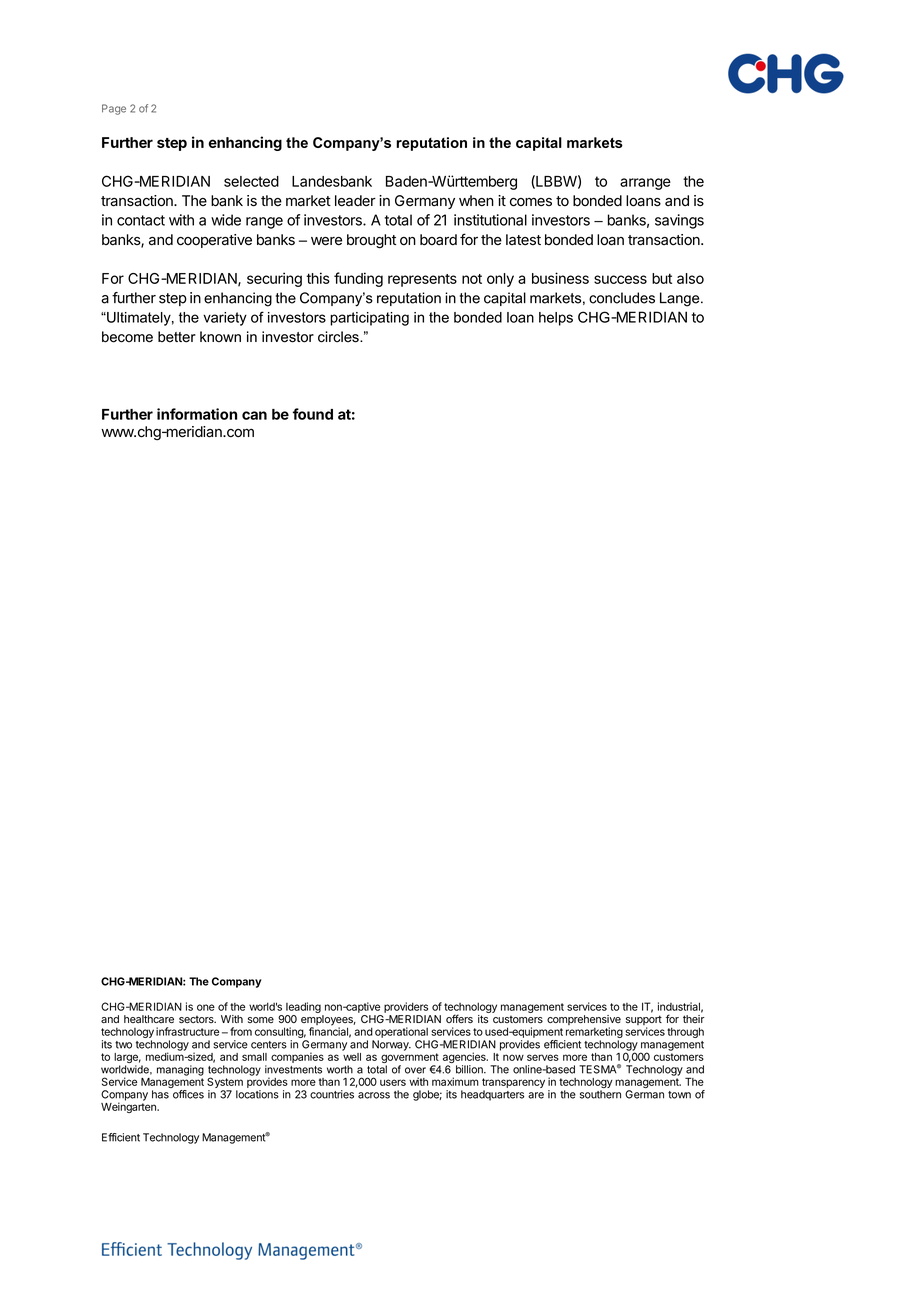 The image size is (924, 1308). I want to click on found, so click(313, 414).
